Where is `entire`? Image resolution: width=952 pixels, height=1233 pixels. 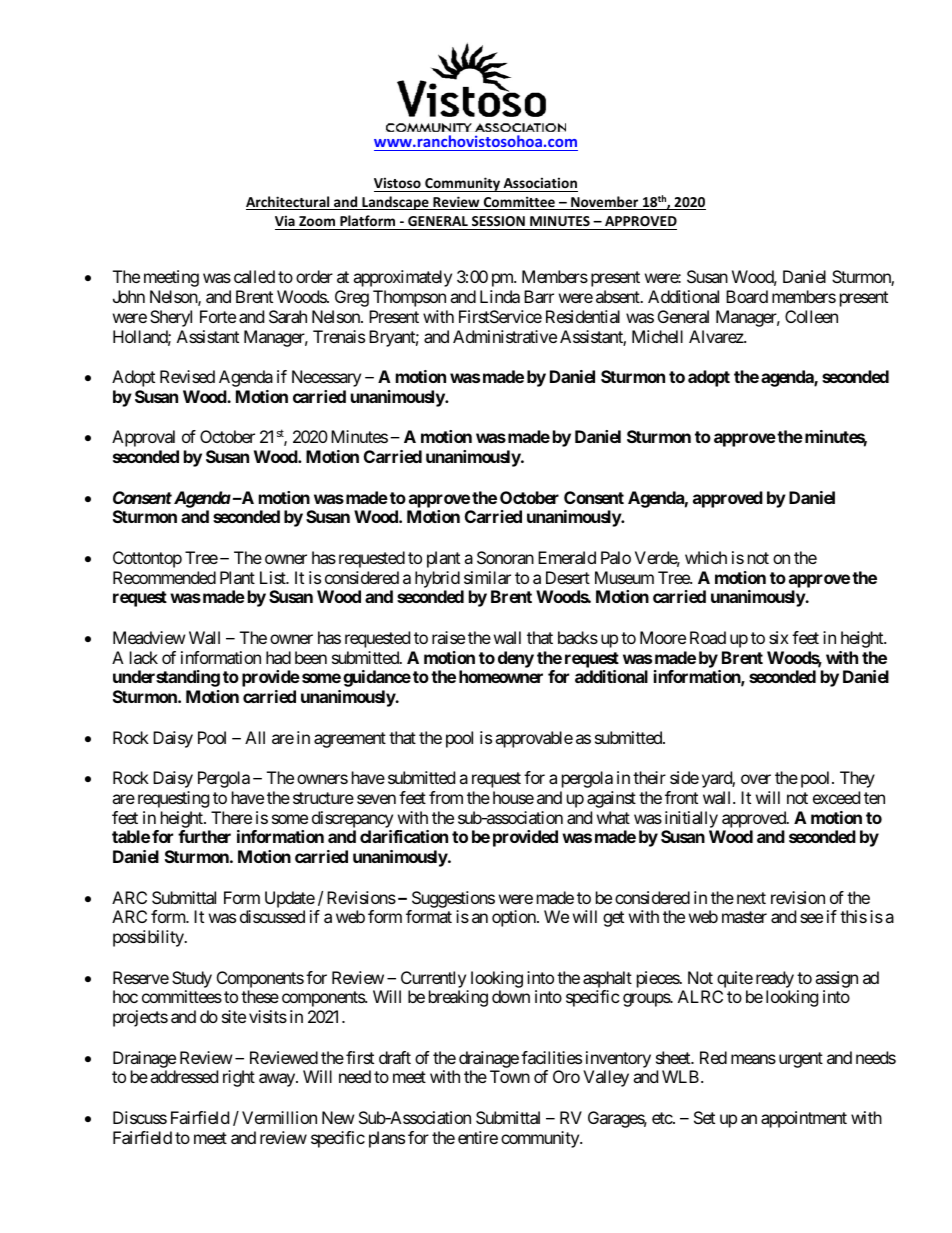
entire is located at coordinates (478, 1137).
